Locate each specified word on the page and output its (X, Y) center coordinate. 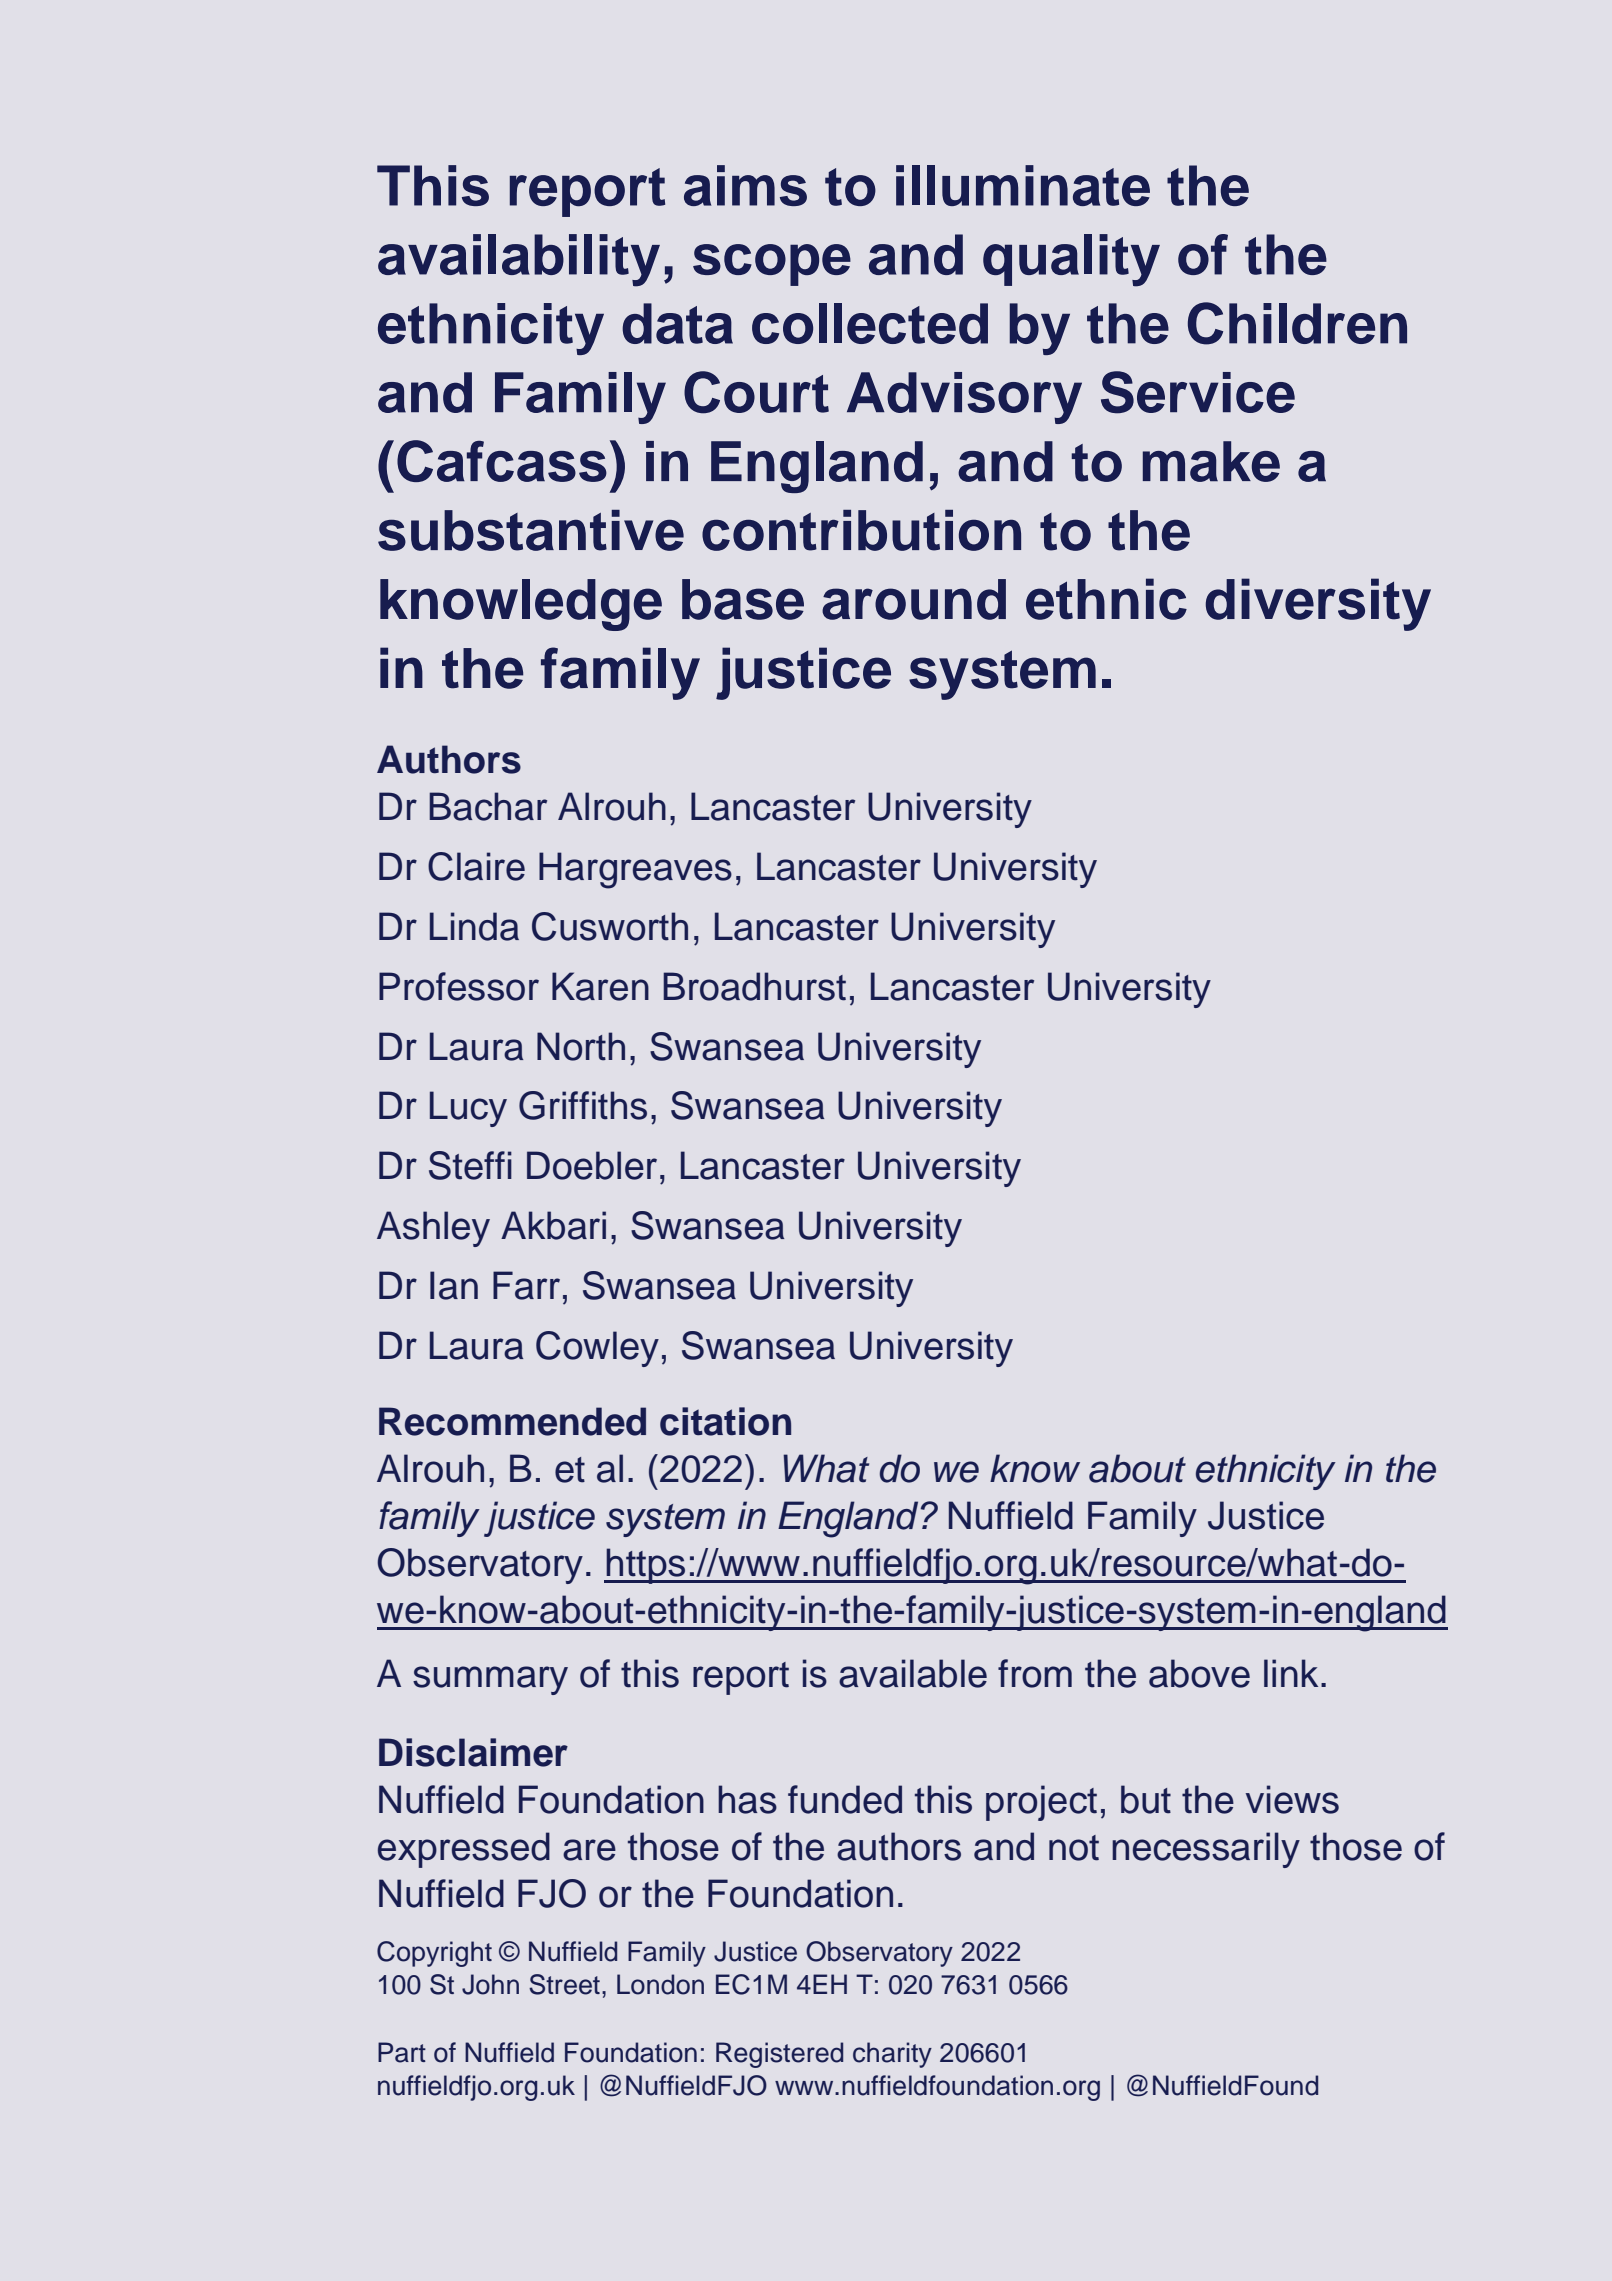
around (914, 599)
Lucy (468, 1109)
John (490, 1984)
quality (1071, 260)
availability (519, 260)
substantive (531, 530)
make (1211, 461)
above (1199, 1673)
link (1291, 1673)
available (913, 1673)
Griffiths (583, 1105)
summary (490, 1680)
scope (772, 265)
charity (892, 2055)
